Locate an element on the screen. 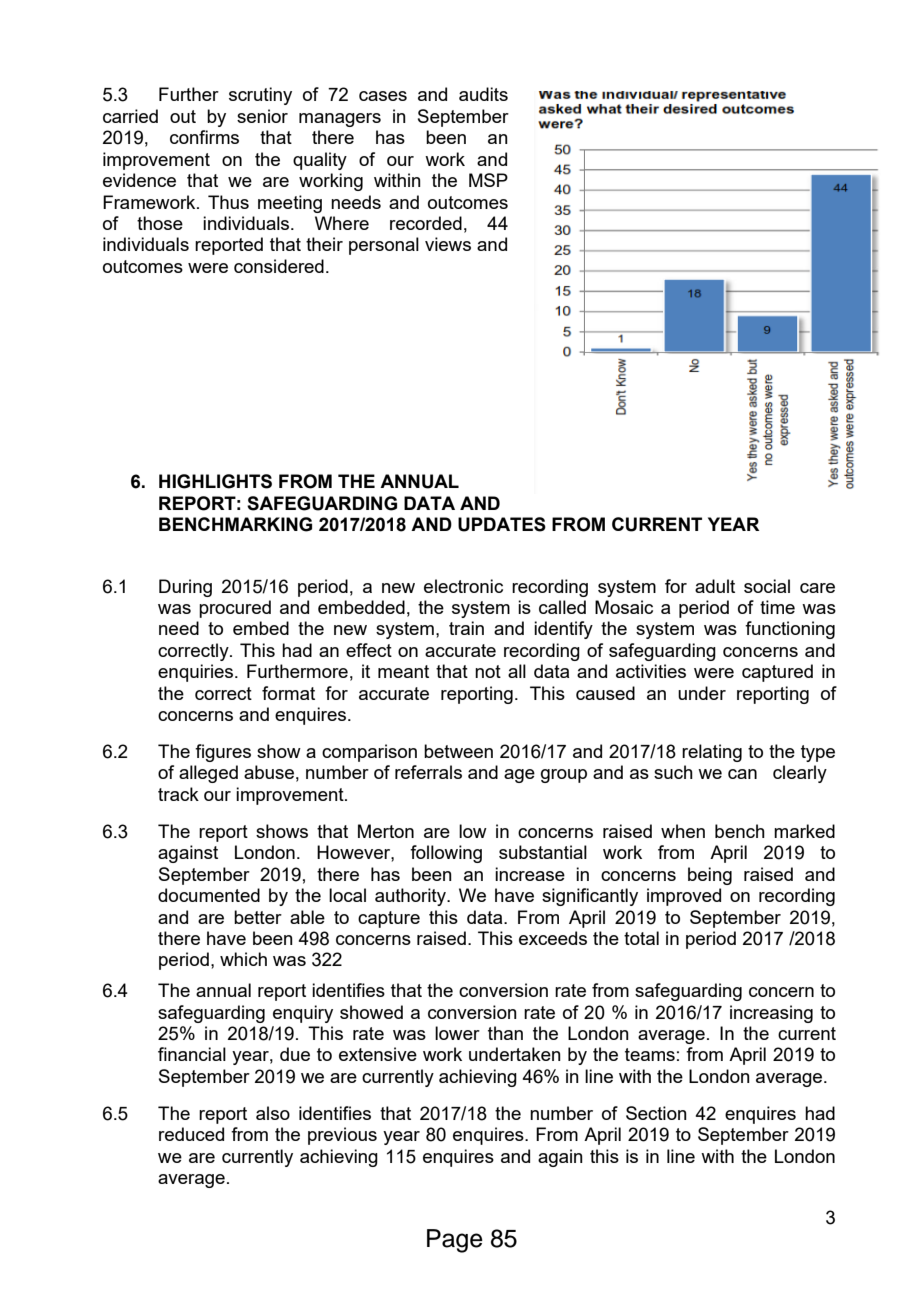 This screenshot has width=924, height=1308. exceeds is located at coordinates (553, 938).
